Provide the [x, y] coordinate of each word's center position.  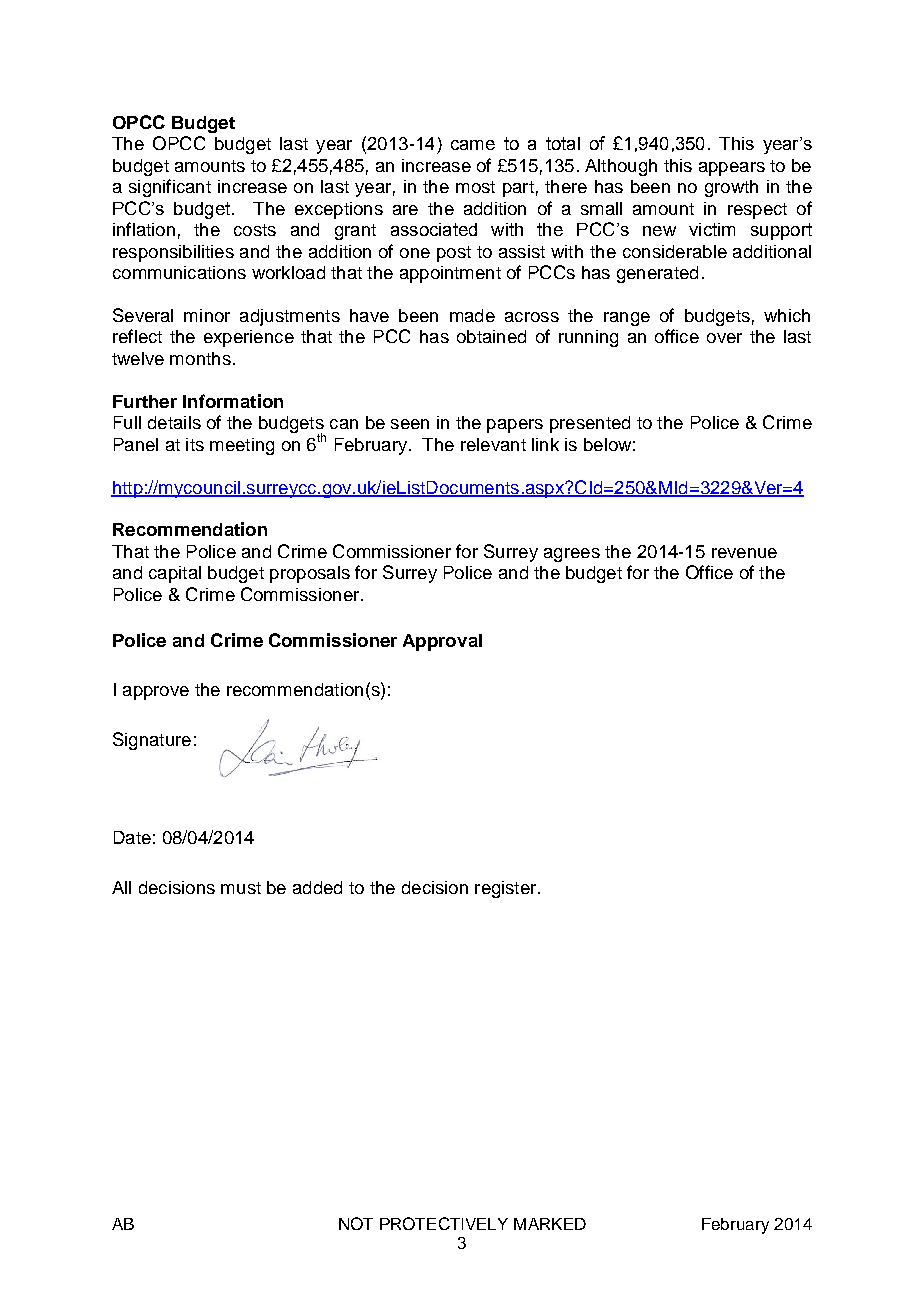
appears [732, 169]
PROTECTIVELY [444, 1223]
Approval [442, 642]
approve [156, 693]
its [195, 444]
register [507, 889]
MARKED [550, 1224]
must [241, 888]
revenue [744, 553]
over [724, 338]
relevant [493, 444]
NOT [356, 1223]
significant [170, 188]
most [475, 187]
